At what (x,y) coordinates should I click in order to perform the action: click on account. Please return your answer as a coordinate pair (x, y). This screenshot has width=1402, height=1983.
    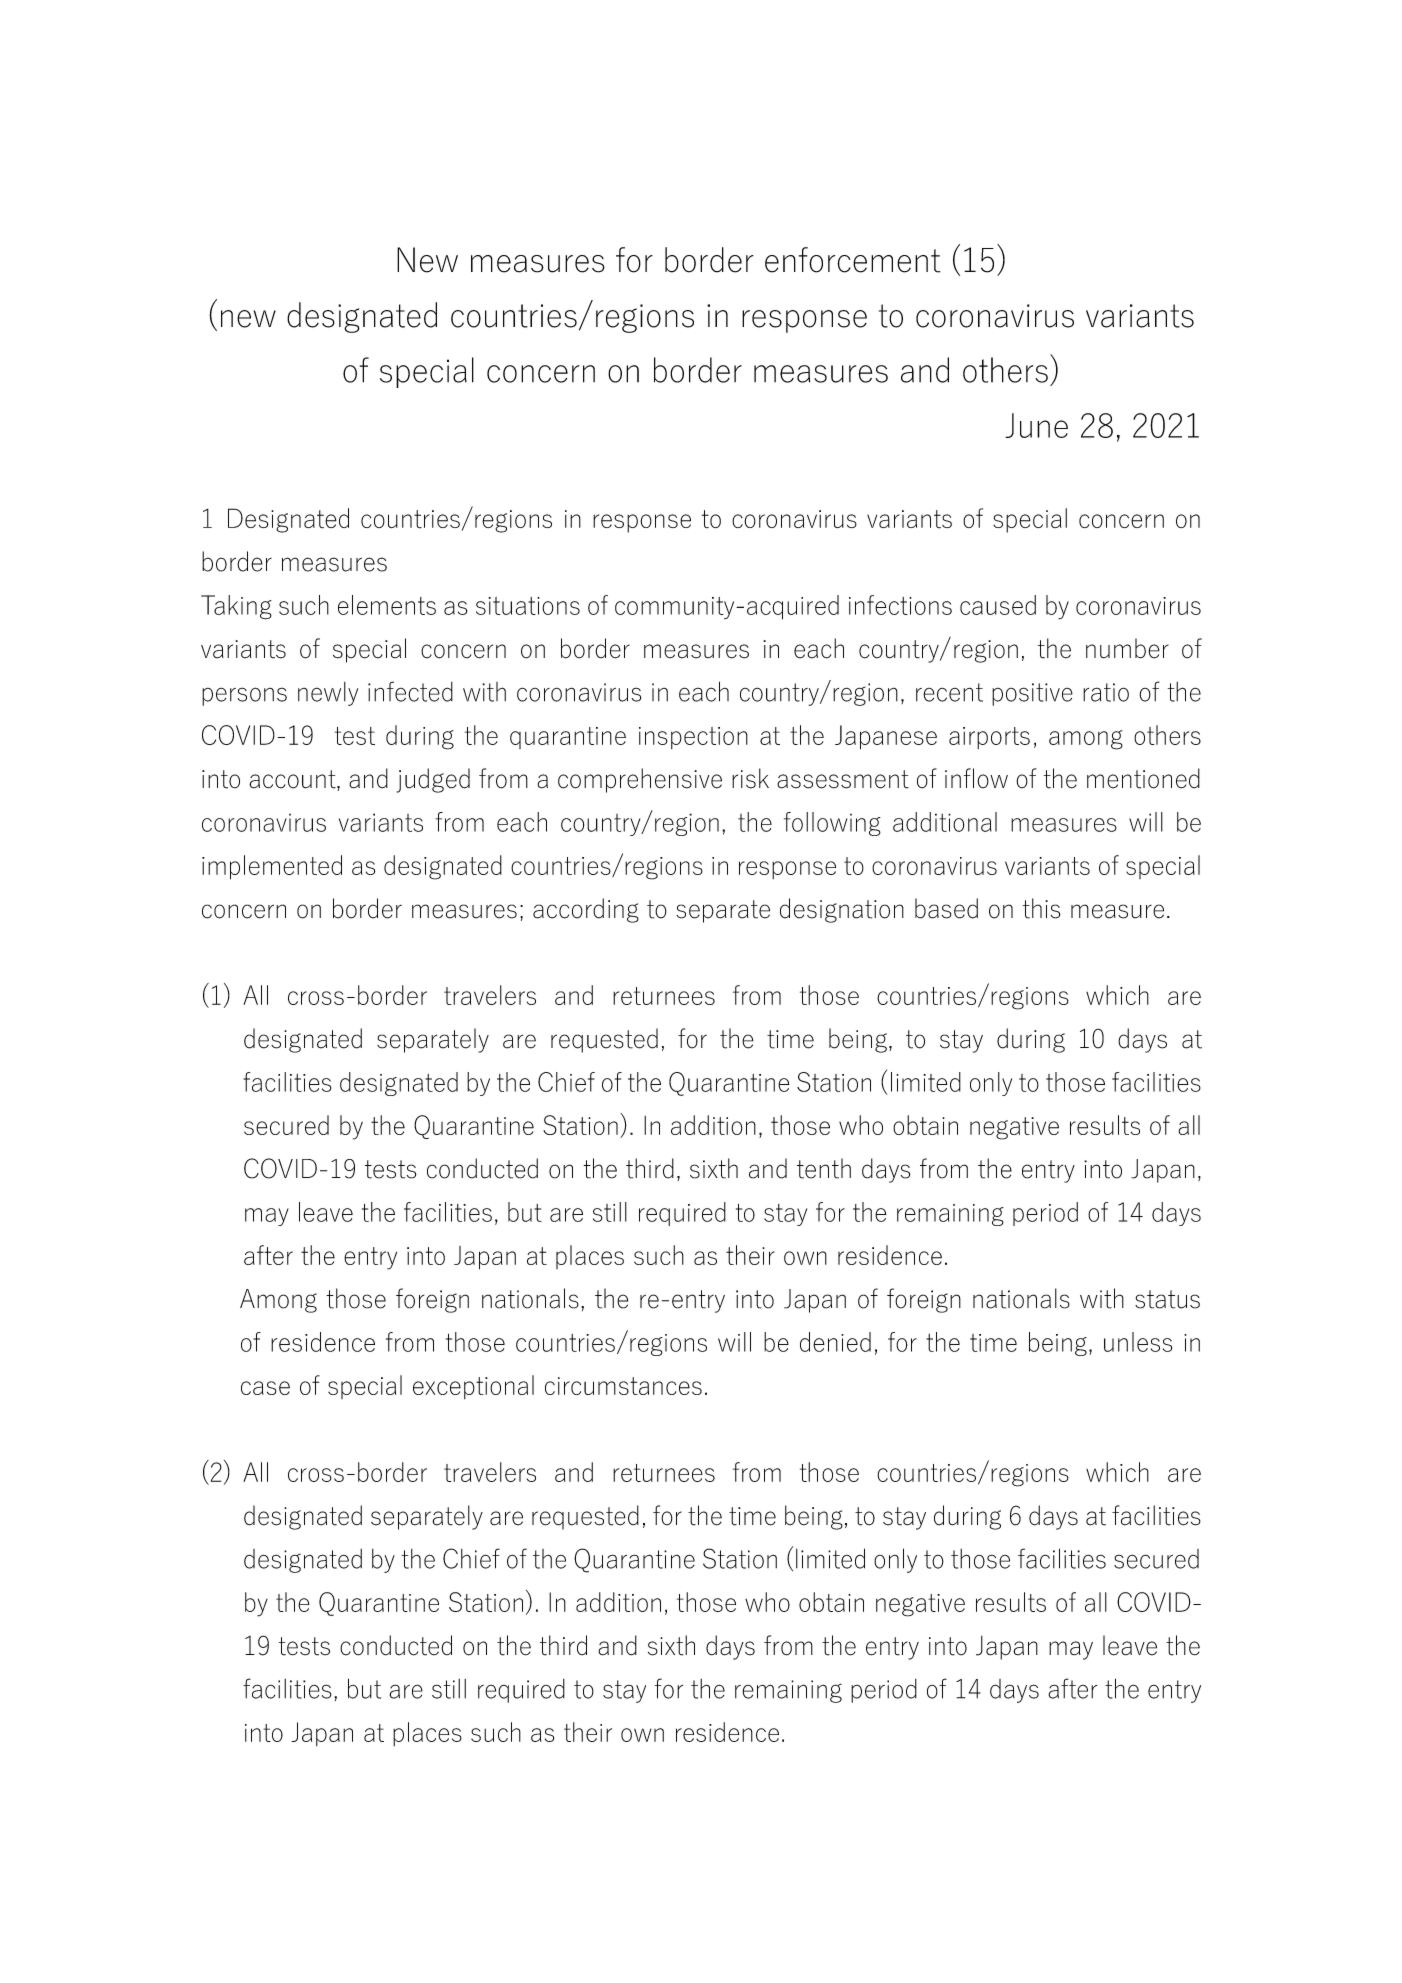
    Looking at the image, I should click on (293, 780).
